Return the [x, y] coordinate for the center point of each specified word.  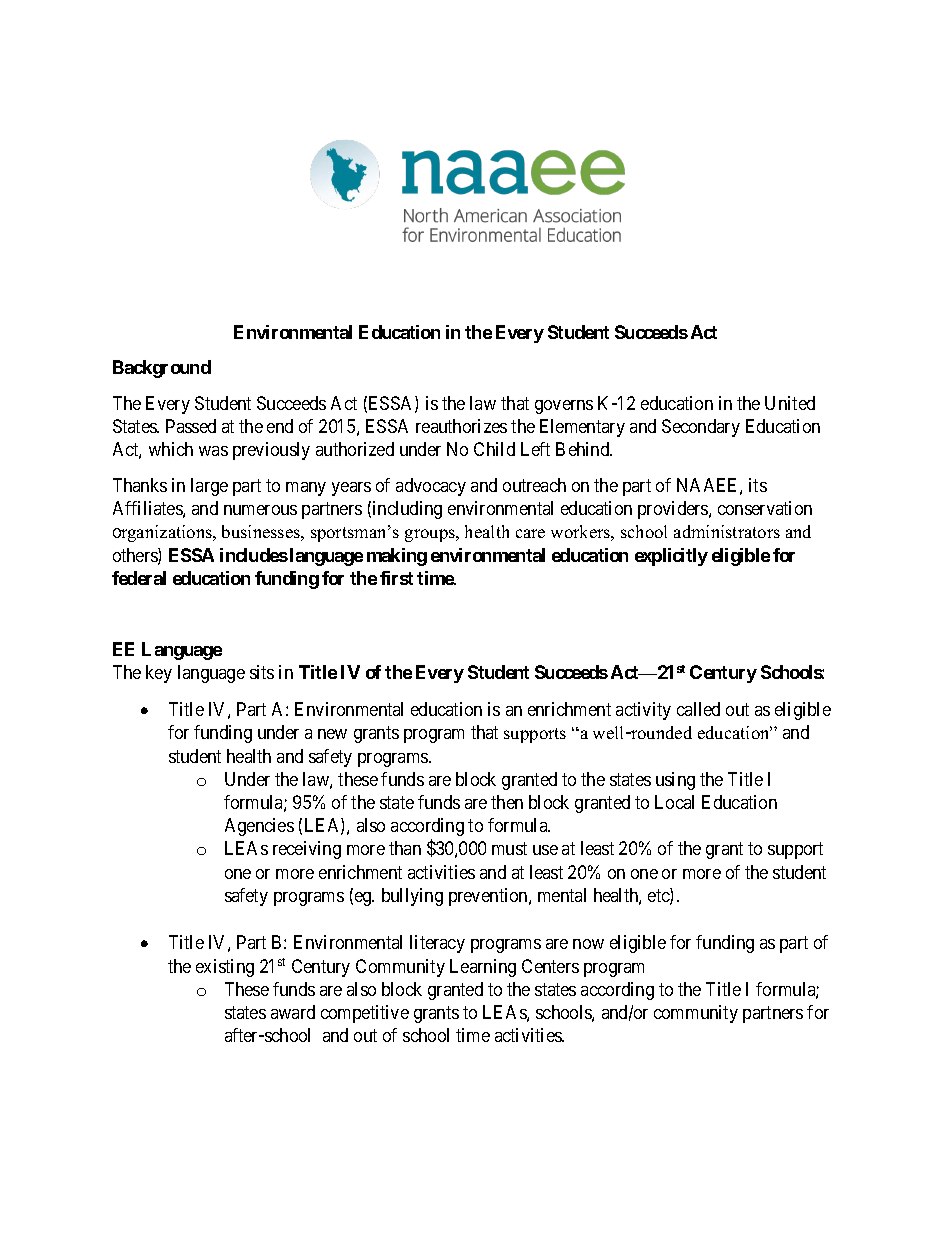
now [588, 944]
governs [564, 407]
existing [225, 968]
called [698, 709]
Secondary [701, 428]
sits [262, 672]
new [332, 734]
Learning [483, 968]
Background [162, 369]
